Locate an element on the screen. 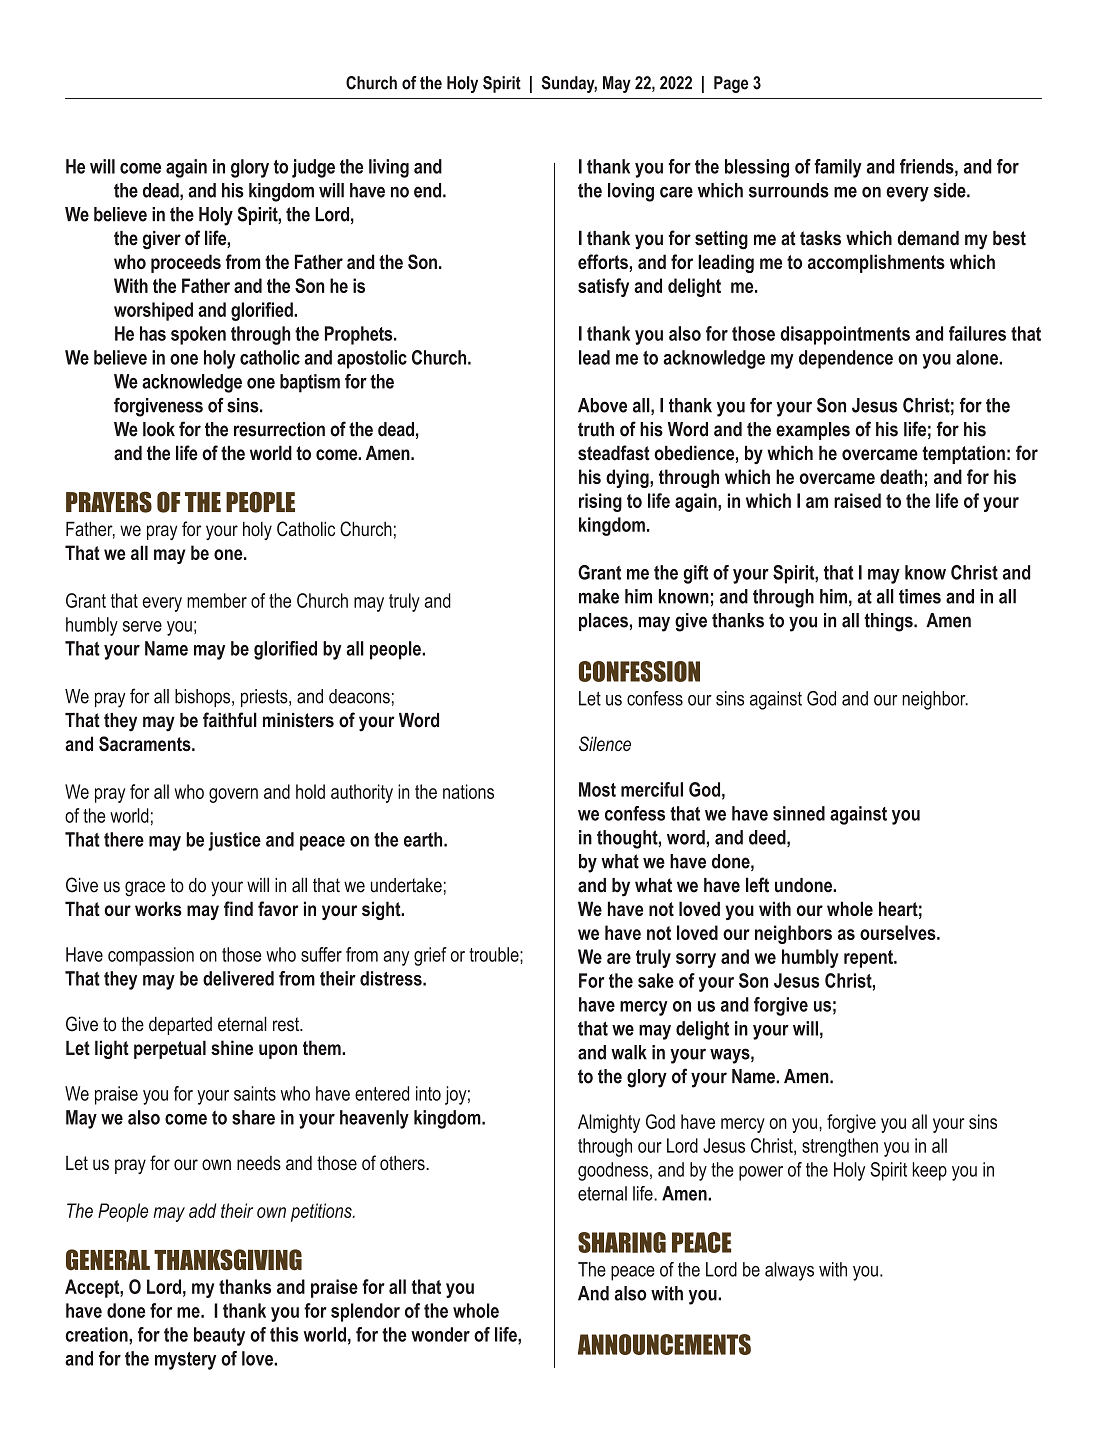  family is located at coordinates (838, 168).
